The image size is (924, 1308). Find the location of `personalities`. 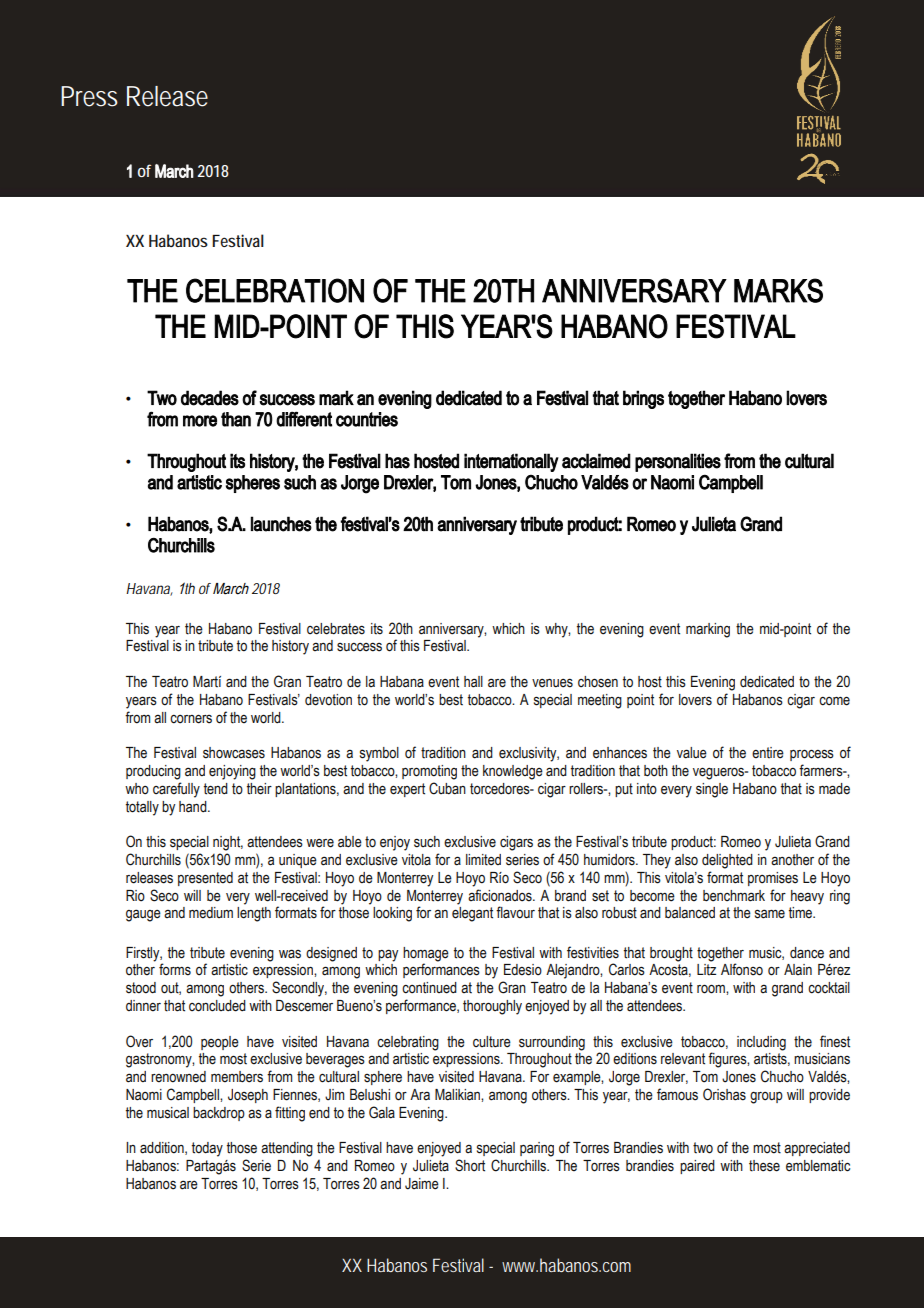

personalities is located at coordinates (678, 462).
